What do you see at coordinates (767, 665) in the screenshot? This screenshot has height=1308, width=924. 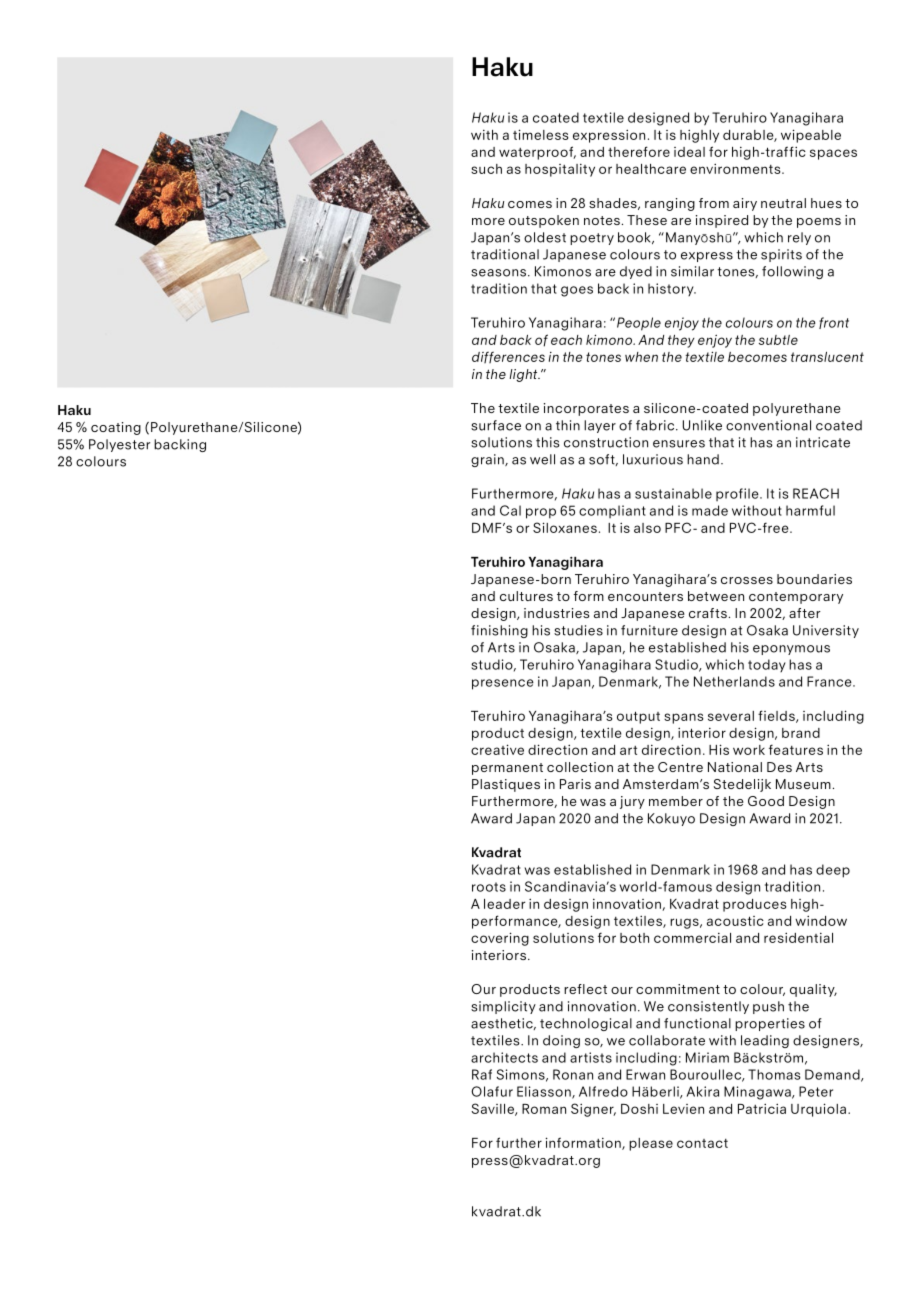 I see `today` at bounding box center [767, 665].
